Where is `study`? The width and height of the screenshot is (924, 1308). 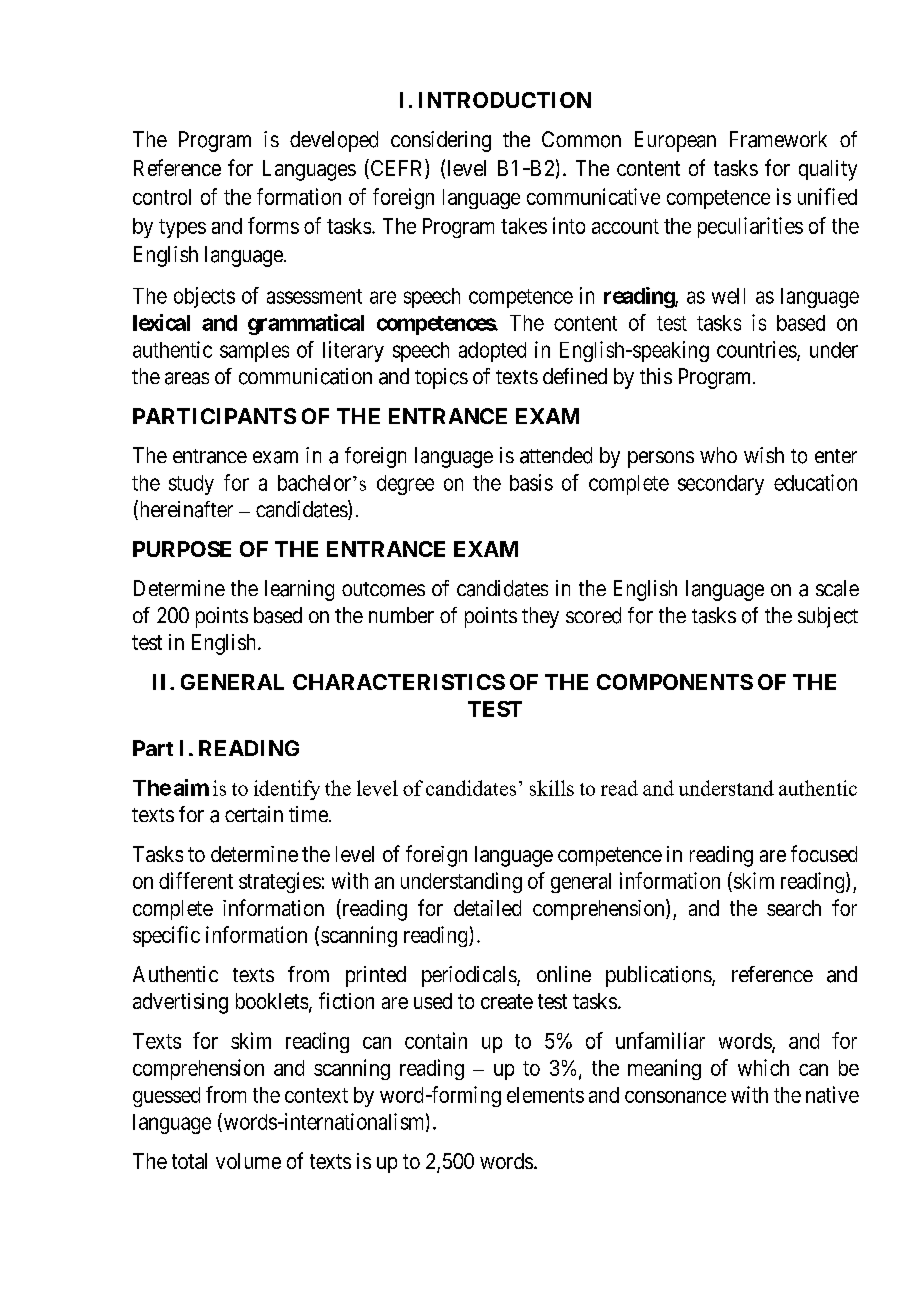 study is located at coordinates (191, 485).
